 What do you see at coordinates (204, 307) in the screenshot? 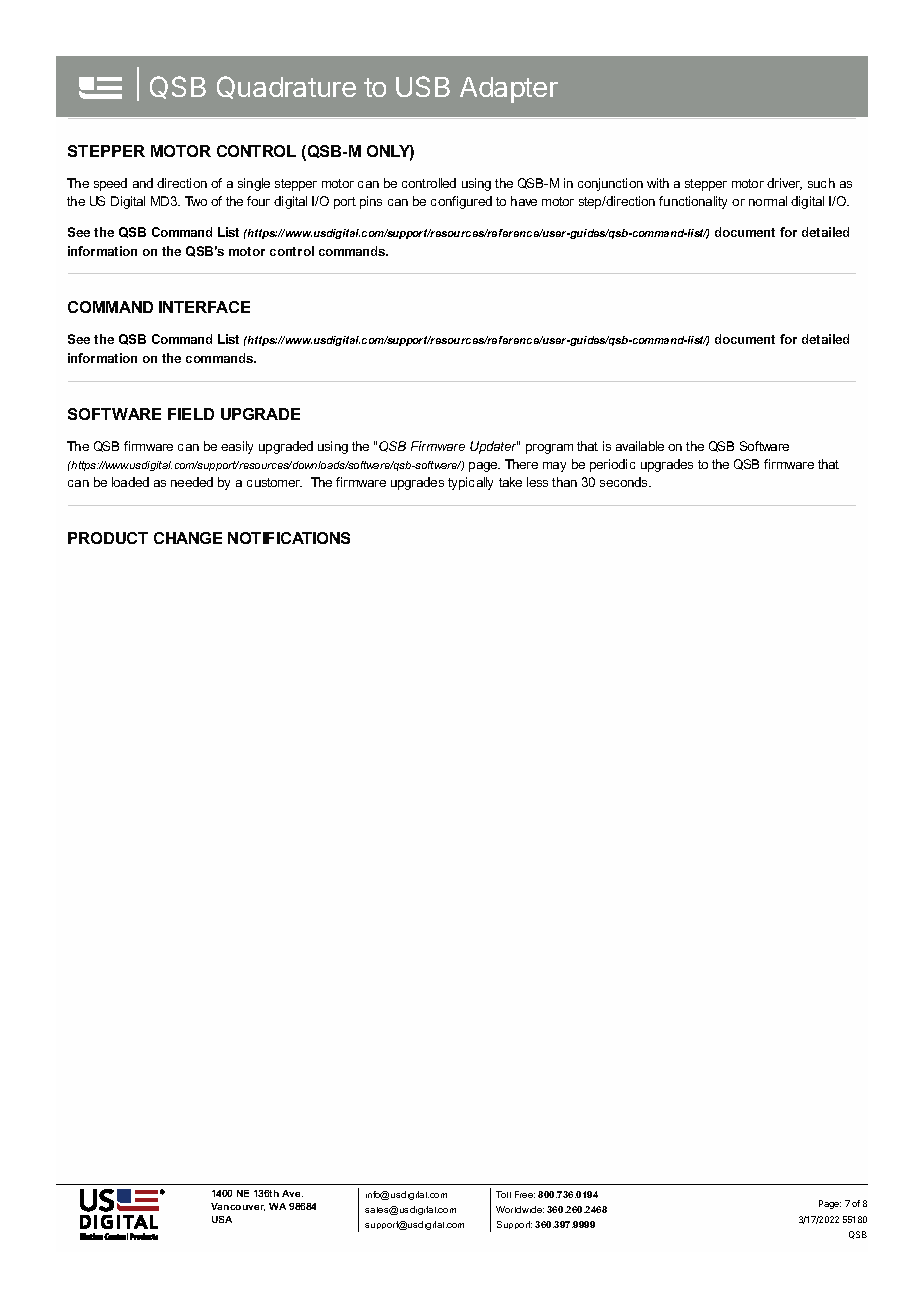
I see `INTERFACE` at bounding box center [204, 307].
